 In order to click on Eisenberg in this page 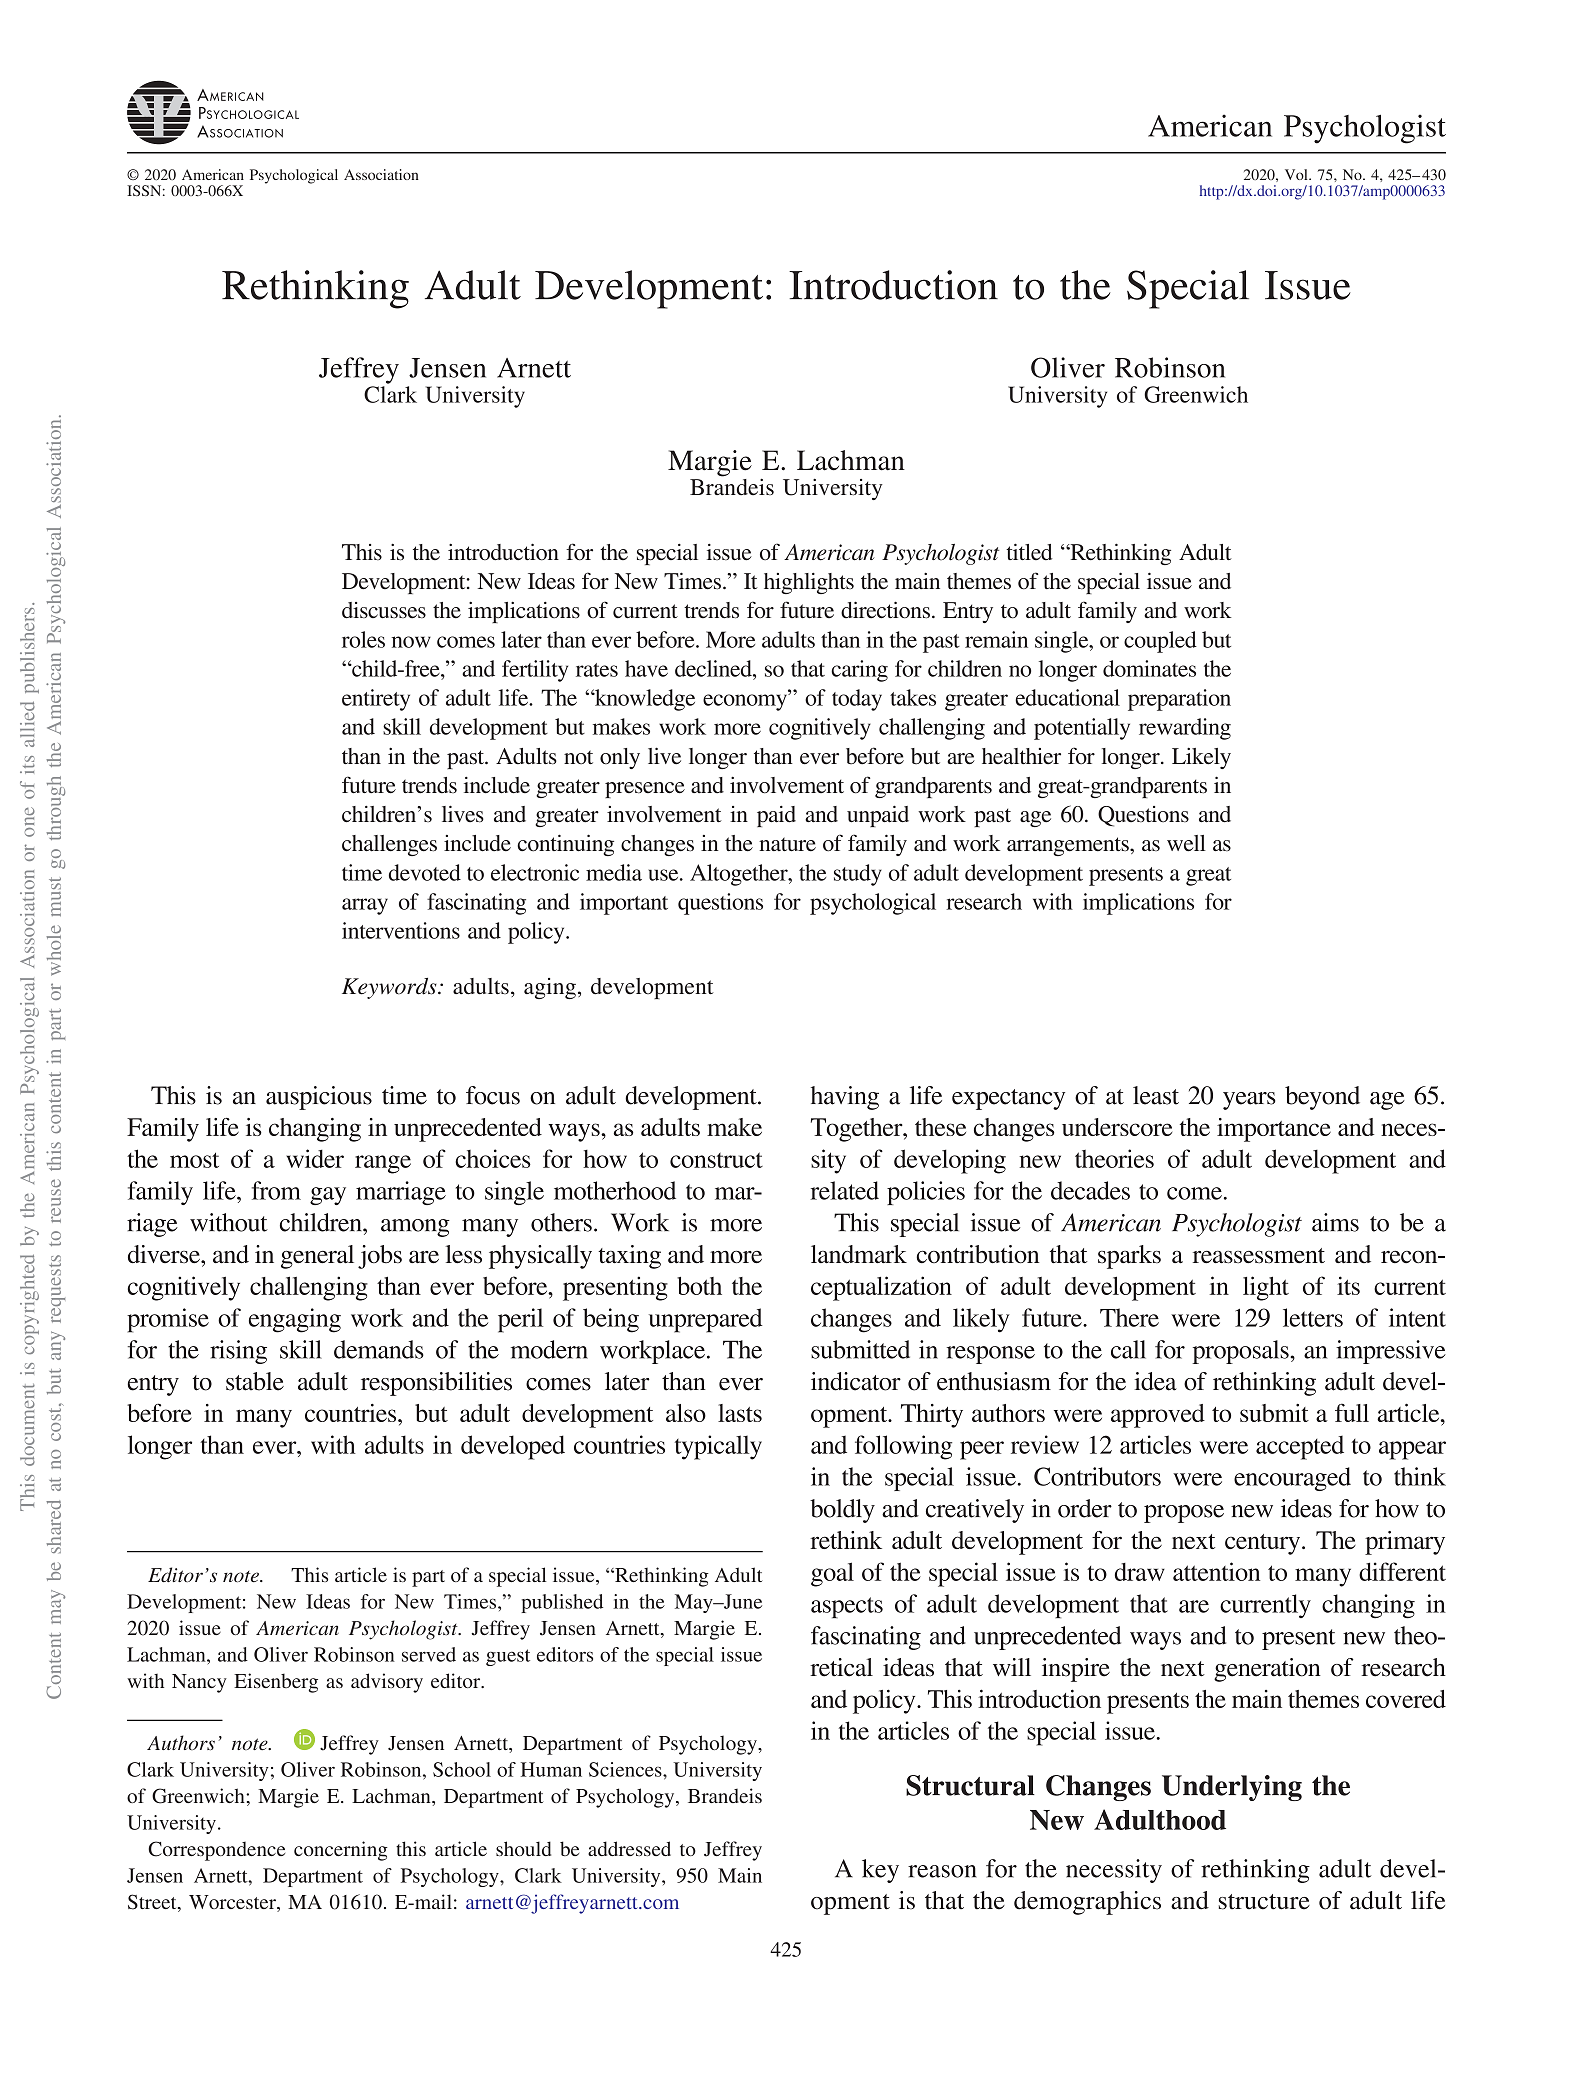, I will do `click(276, 1683)`.
